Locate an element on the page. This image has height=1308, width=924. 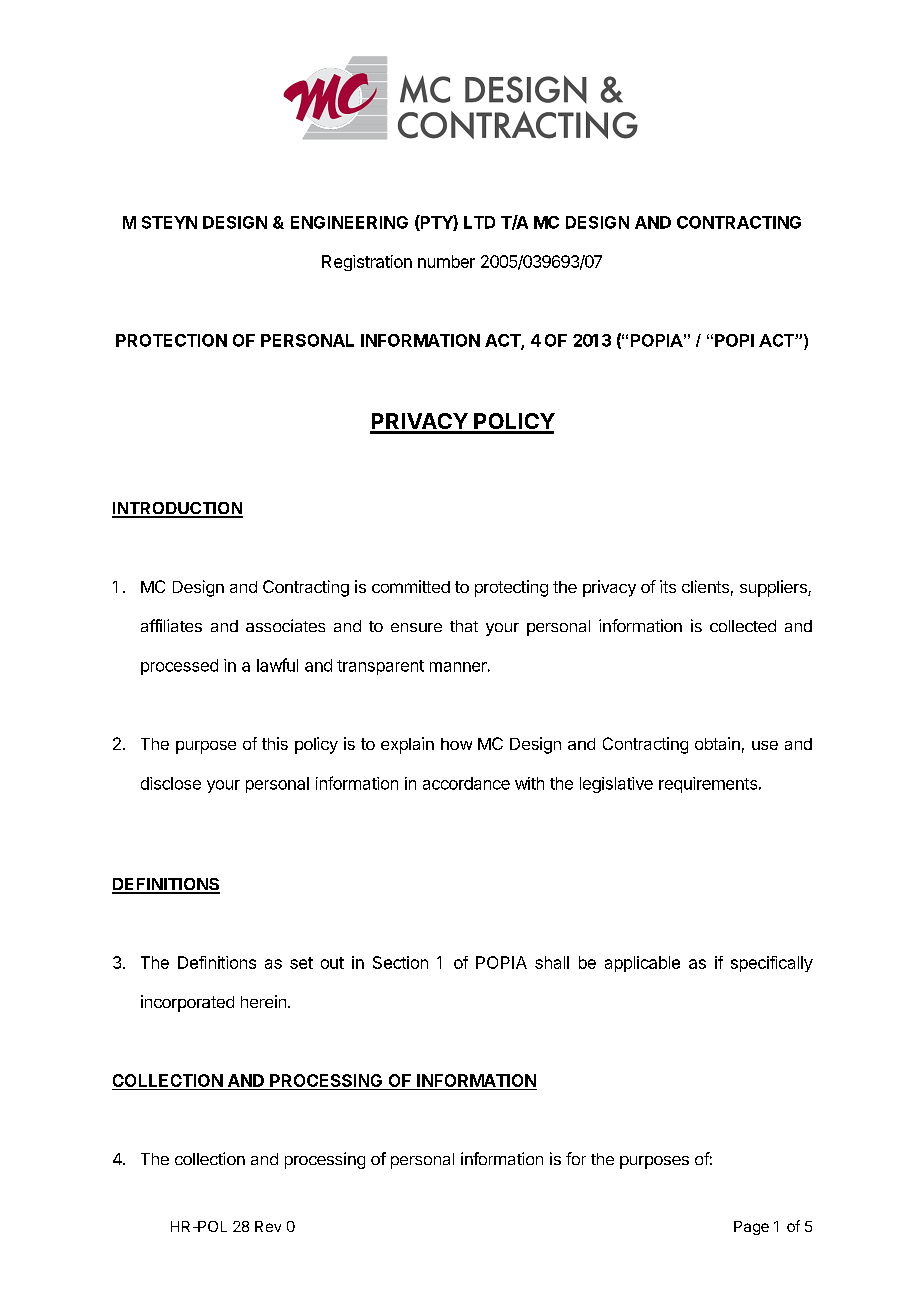
clients is located at coordinates (705, 586).
